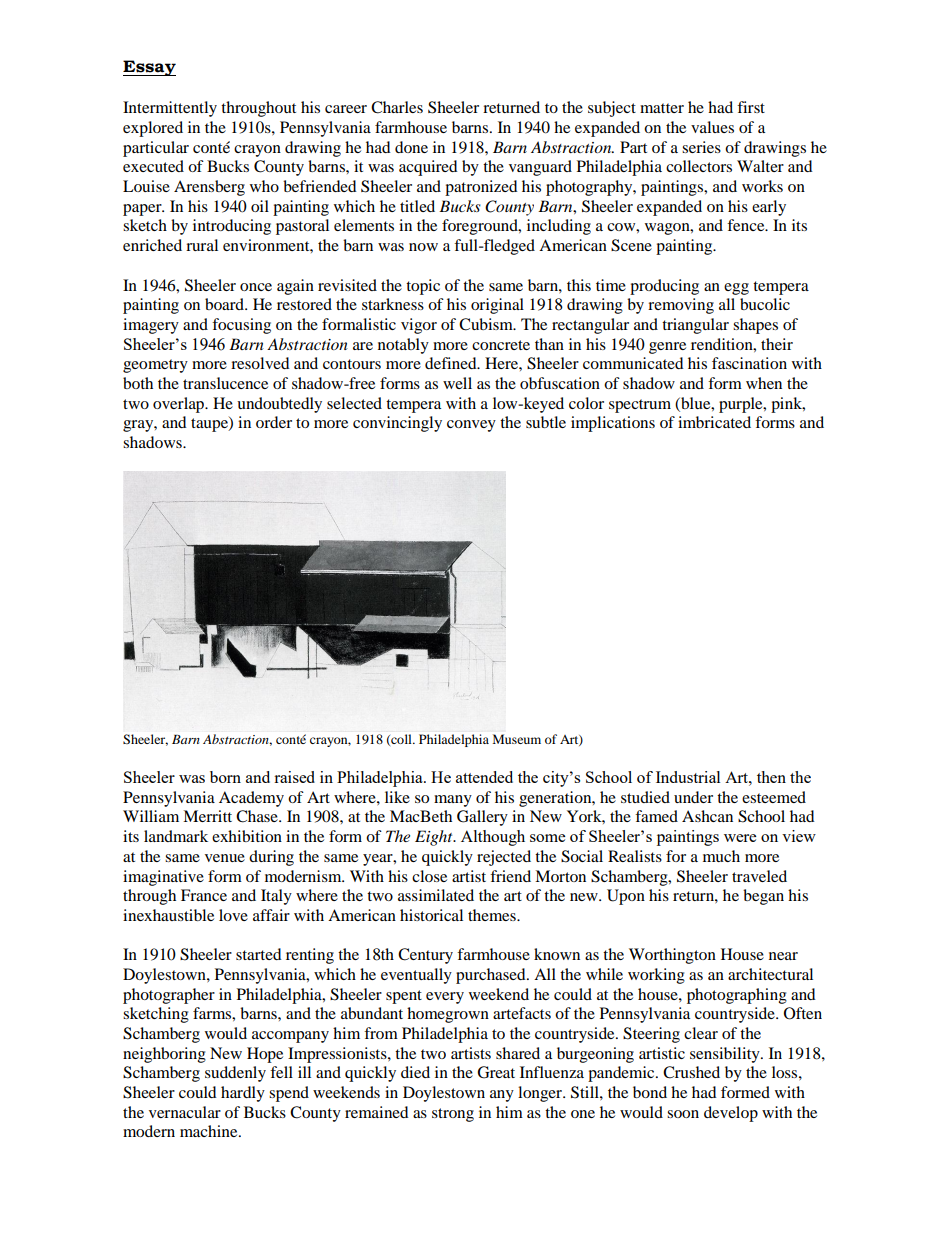 The width and height of the screenshot is (952, 1233). Describe the element at coordinates (453, 1115) in the screenshot. I see `strong` at that location.
